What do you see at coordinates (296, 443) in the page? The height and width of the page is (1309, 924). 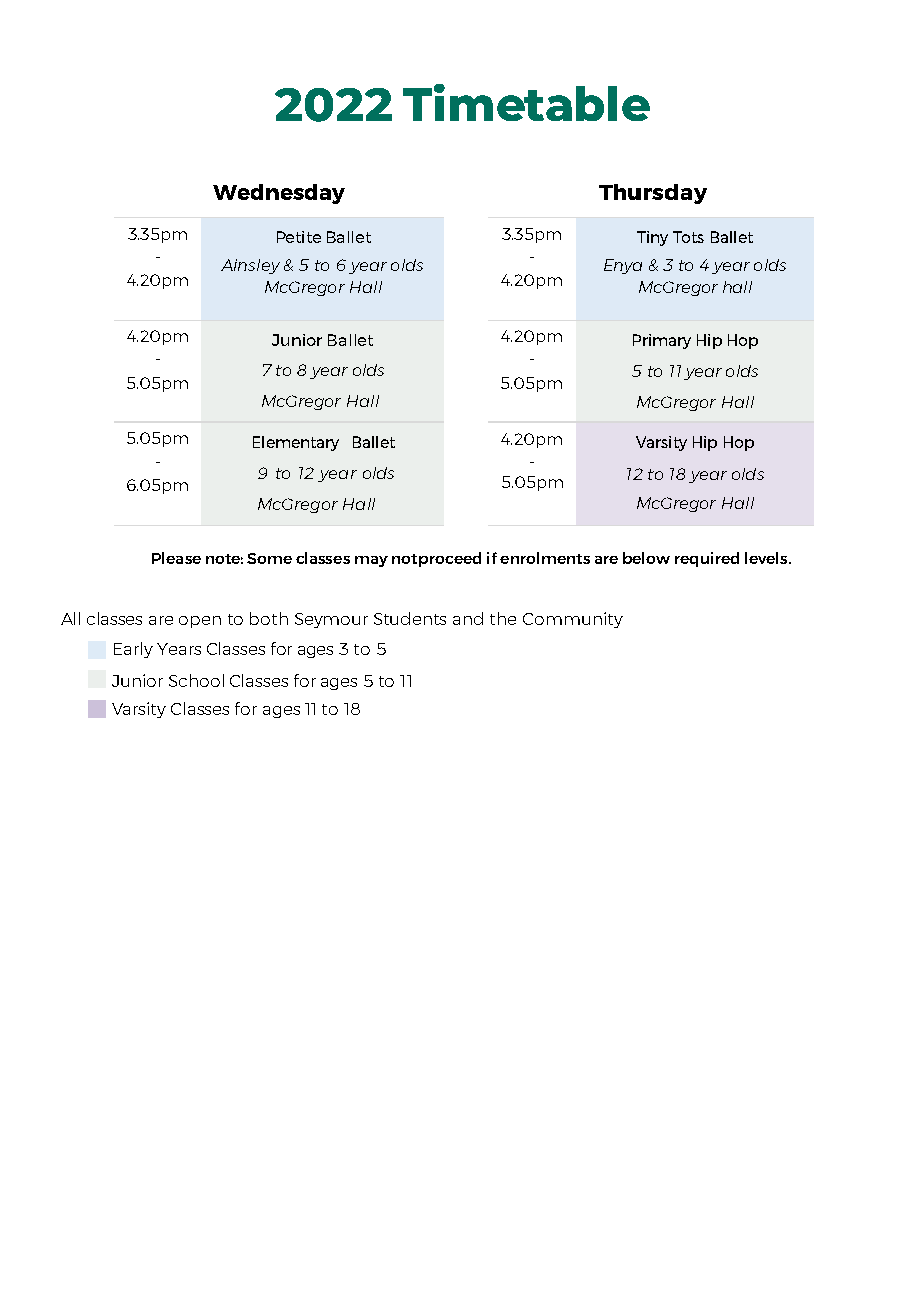 I see `Elementary` at bounding box center [296, 443].
